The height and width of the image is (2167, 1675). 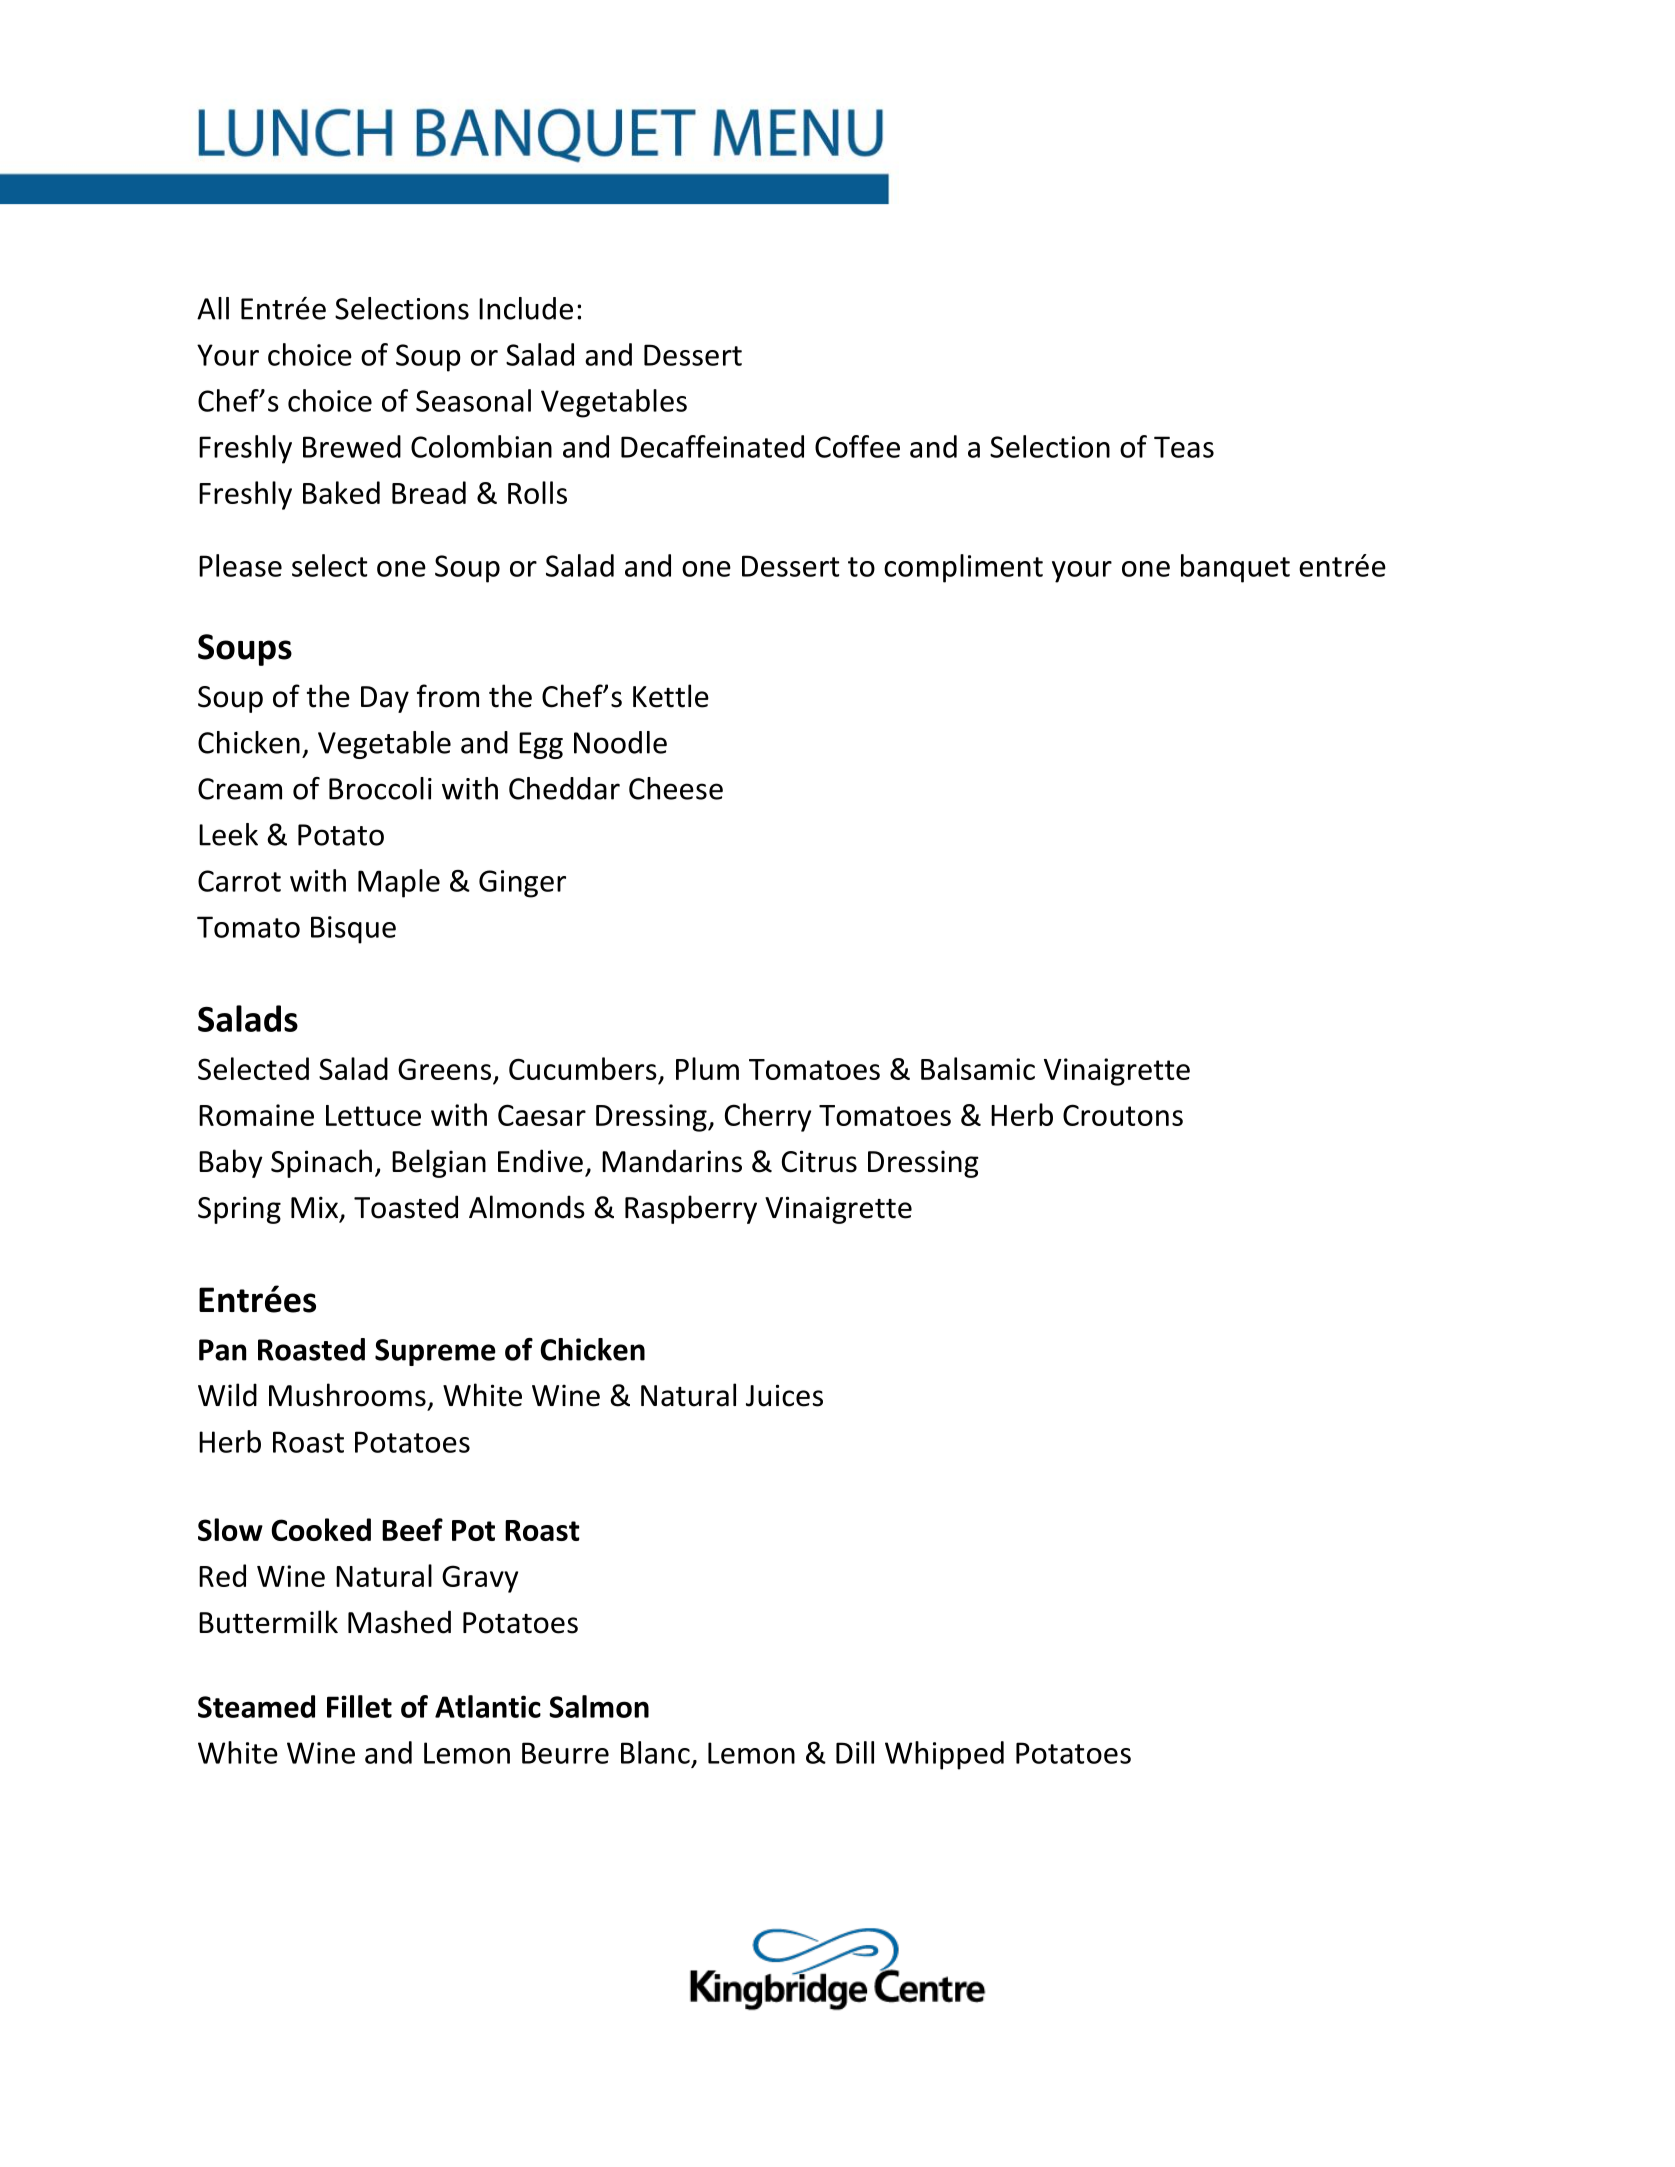 What do you see at coordinates (944, 1755) in the image?
I see `Whipped` at bounding box center [944, 1755].
